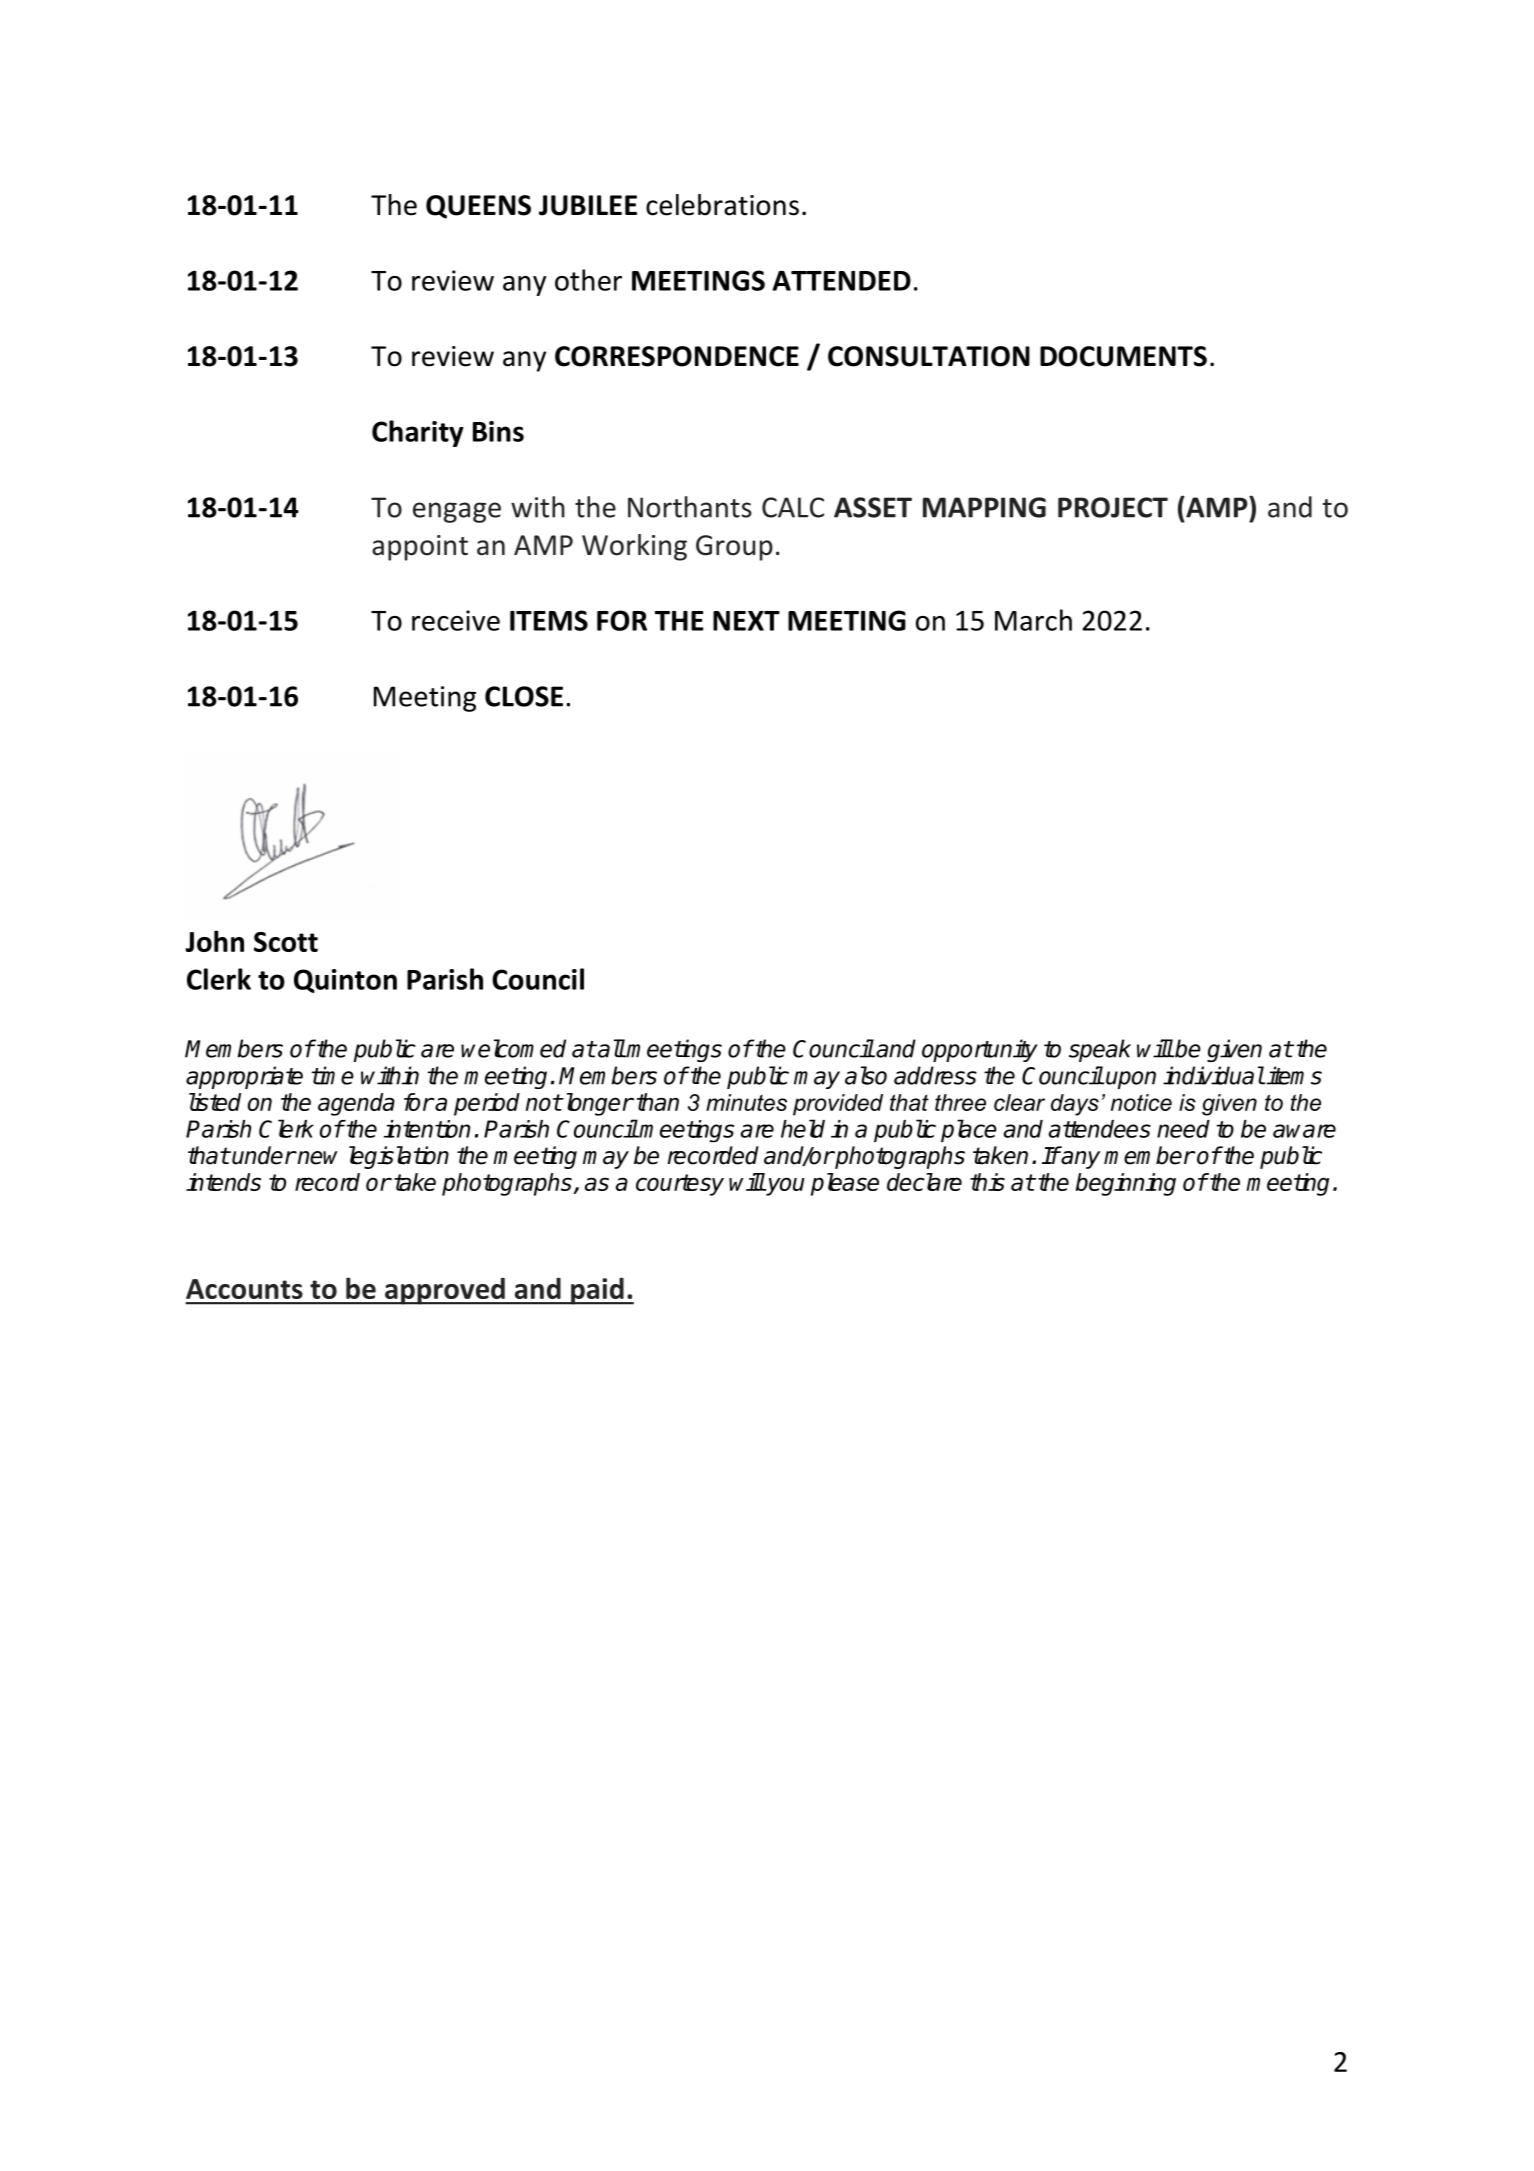 This page has height=2171, width=1534. I want to click on celebrations, so click(722, 205).
